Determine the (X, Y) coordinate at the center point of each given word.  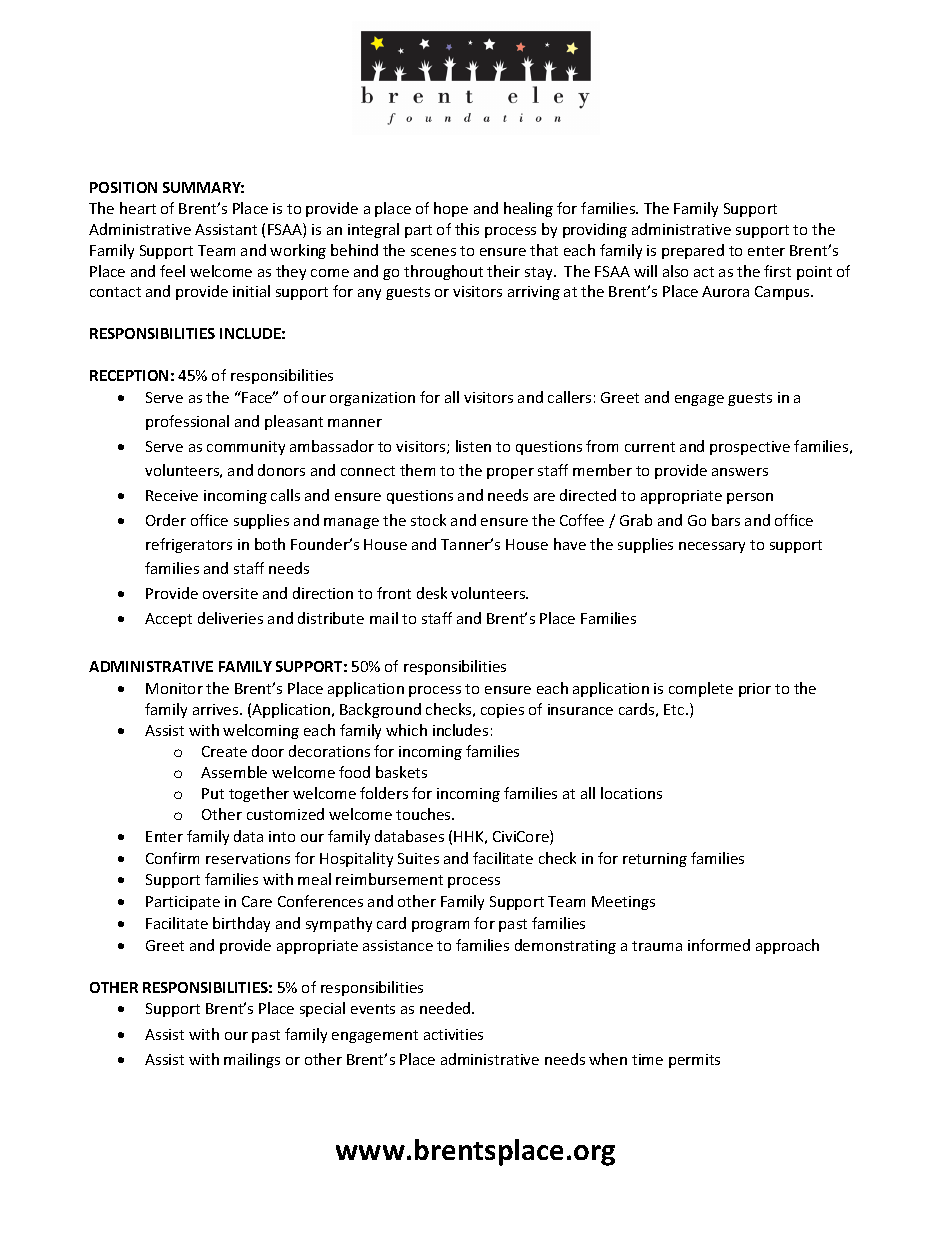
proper (510, 473)
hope (451, 209)
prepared (693, 251)
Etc (675, 709)
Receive (172, 495)
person (750, 498)
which (406, 730)
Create (224, 751)
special (322, 1009)
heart (138, 208)
